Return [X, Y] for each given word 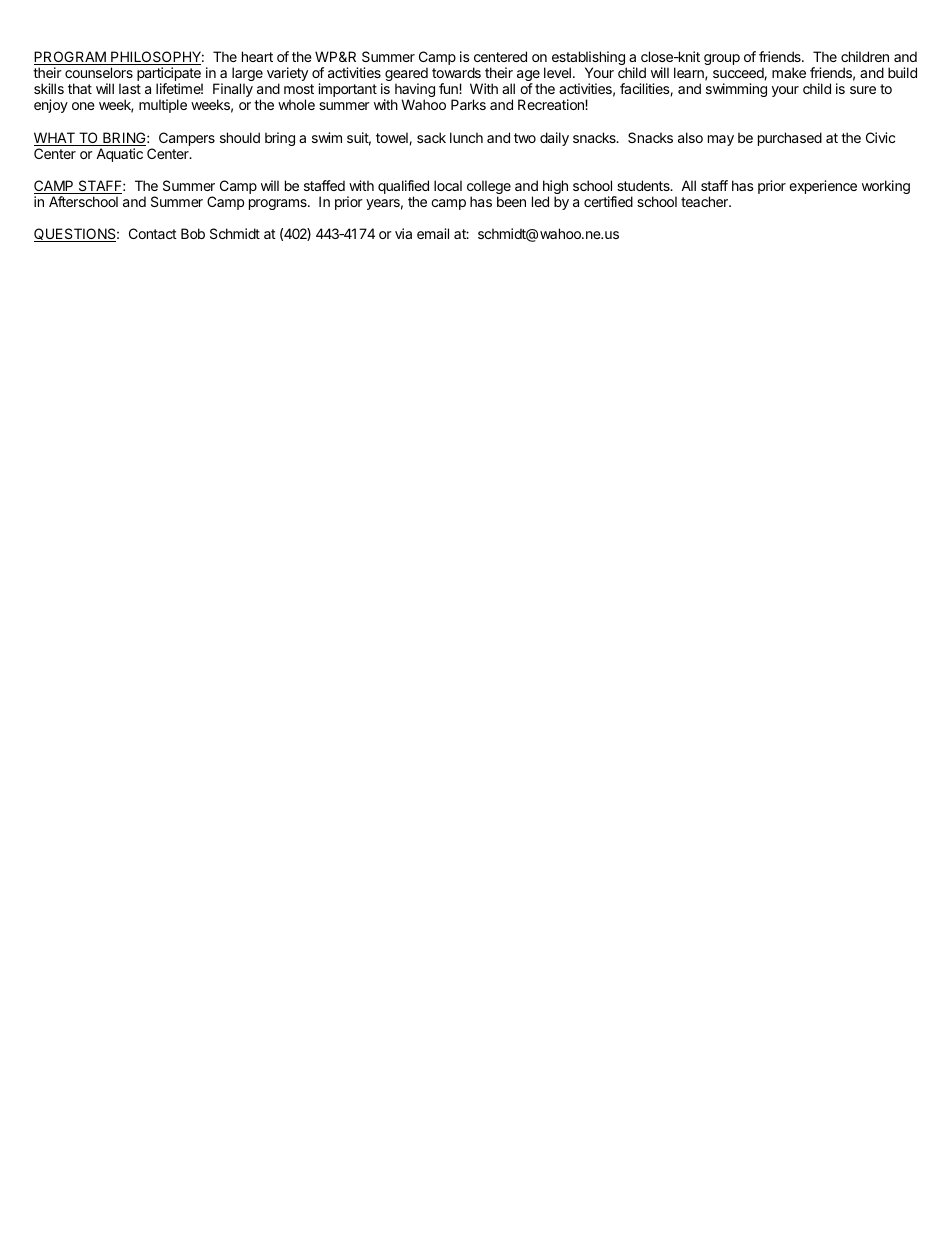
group [722, 59]
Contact [153, 233]
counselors [99, 72]
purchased [790, 139]
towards [456, 72]
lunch [466, 137]
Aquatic [119, 155]
